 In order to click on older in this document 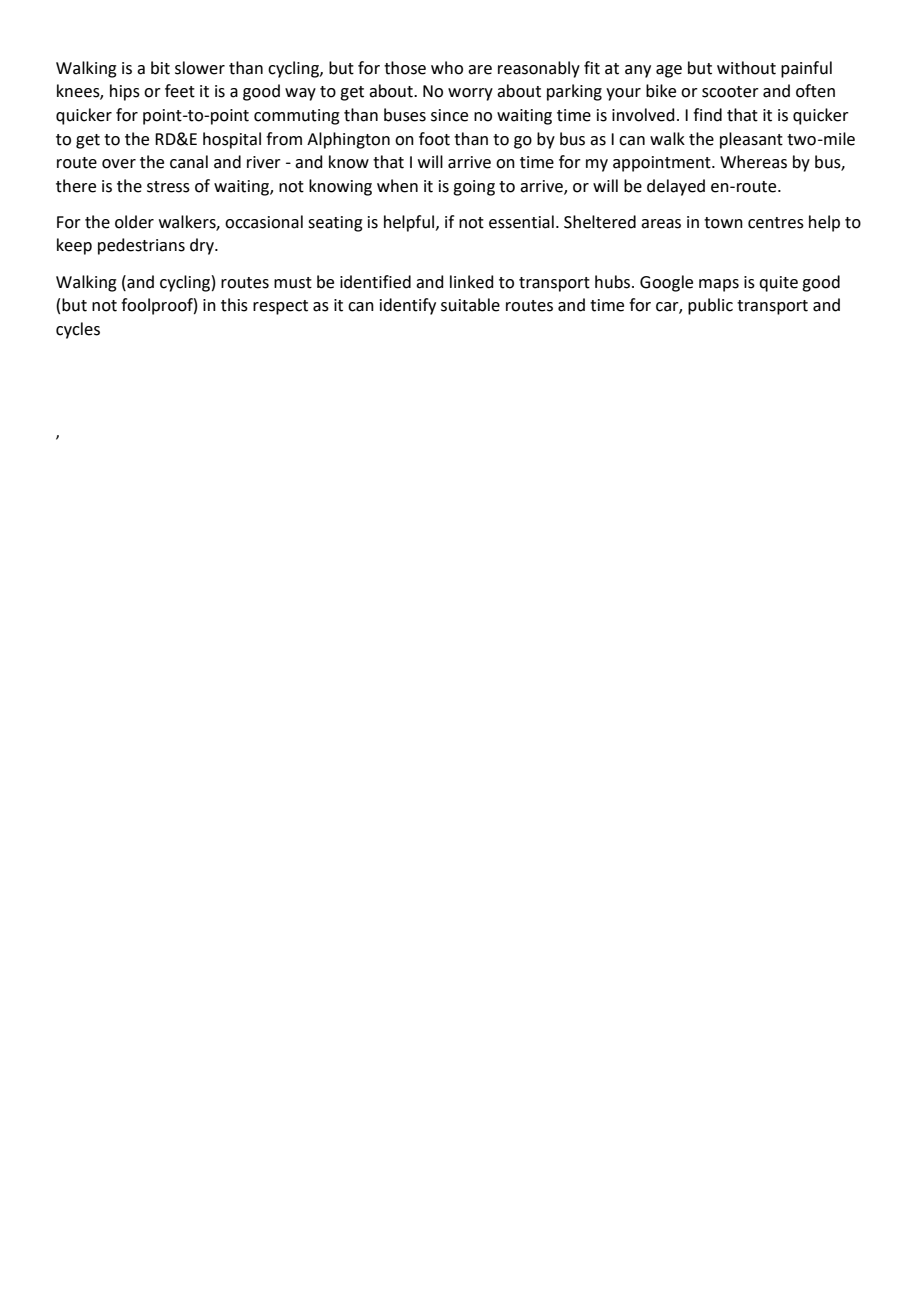, I will do `click(134, 222)`.
